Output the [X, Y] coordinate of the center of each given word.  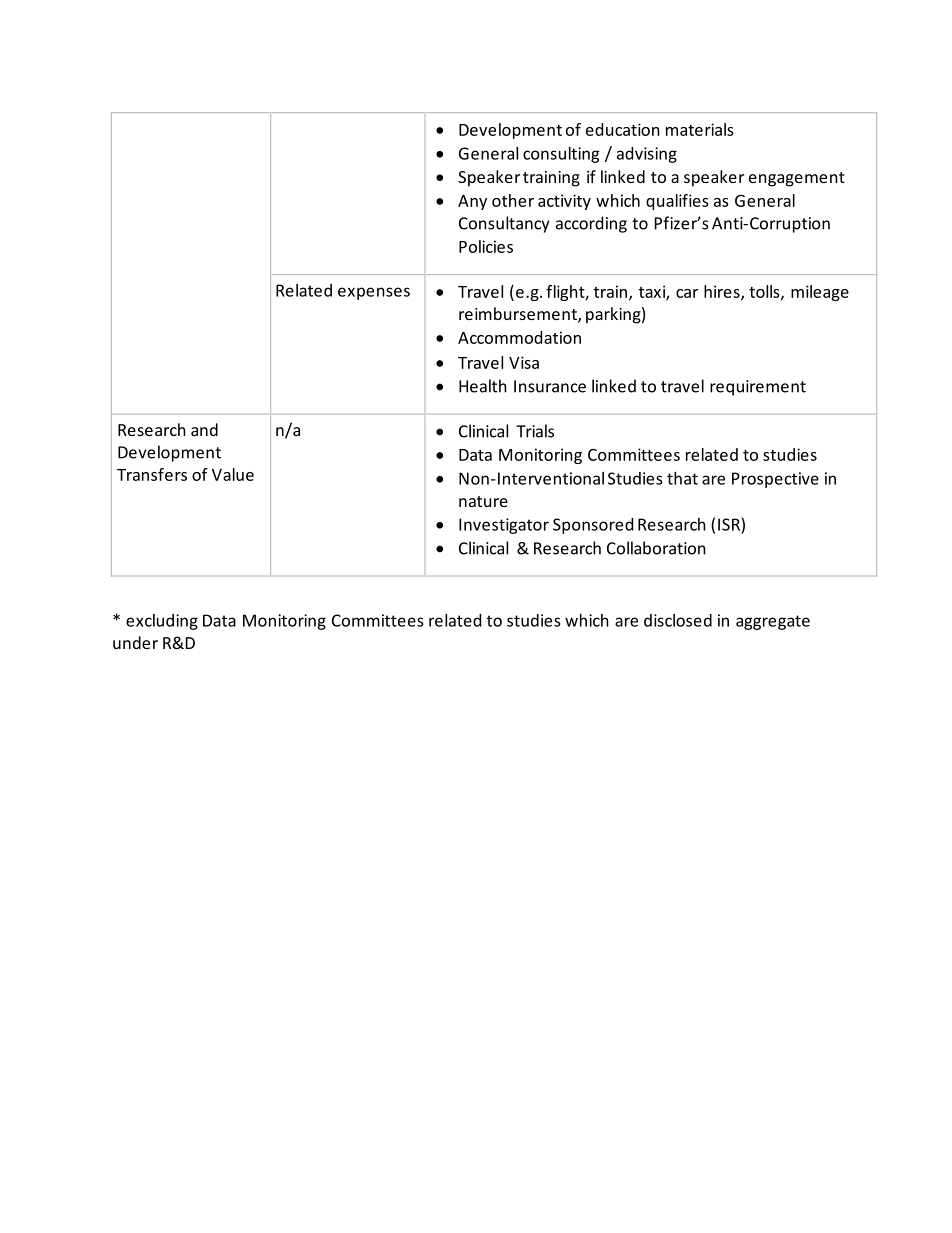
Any [472, 202]
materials [700, 129]
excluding [162, 622]
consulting [561, 155]
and [204, 429]
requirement [758, 388]
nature [483, 501]
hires [723, 292]
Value [233, 474]
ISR [729, 524]
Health [483, 386]
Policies [486, 246]
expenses [374, 293]
